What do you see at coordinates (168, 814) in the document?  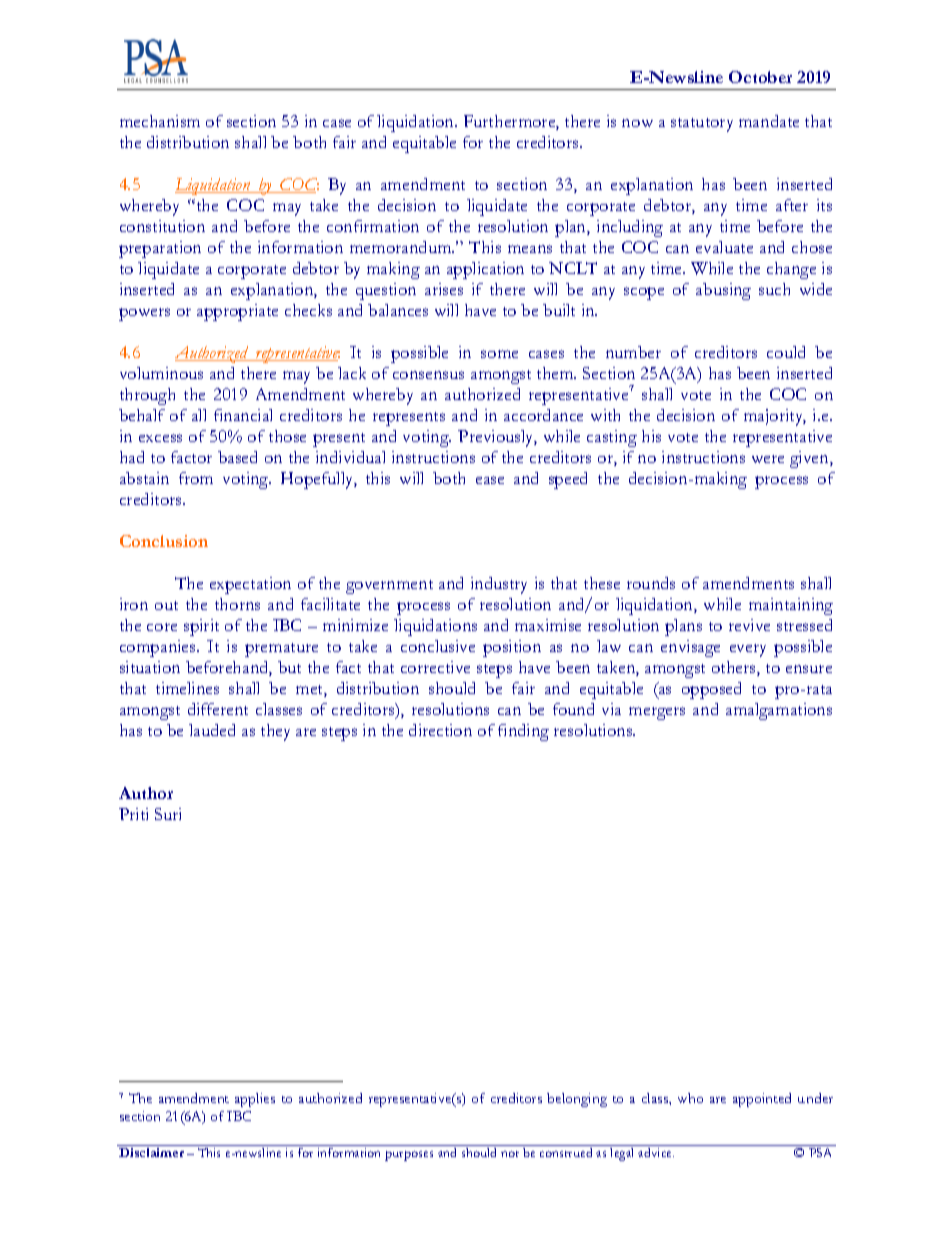 I see `Suri` at bounding box center [168, 814].
